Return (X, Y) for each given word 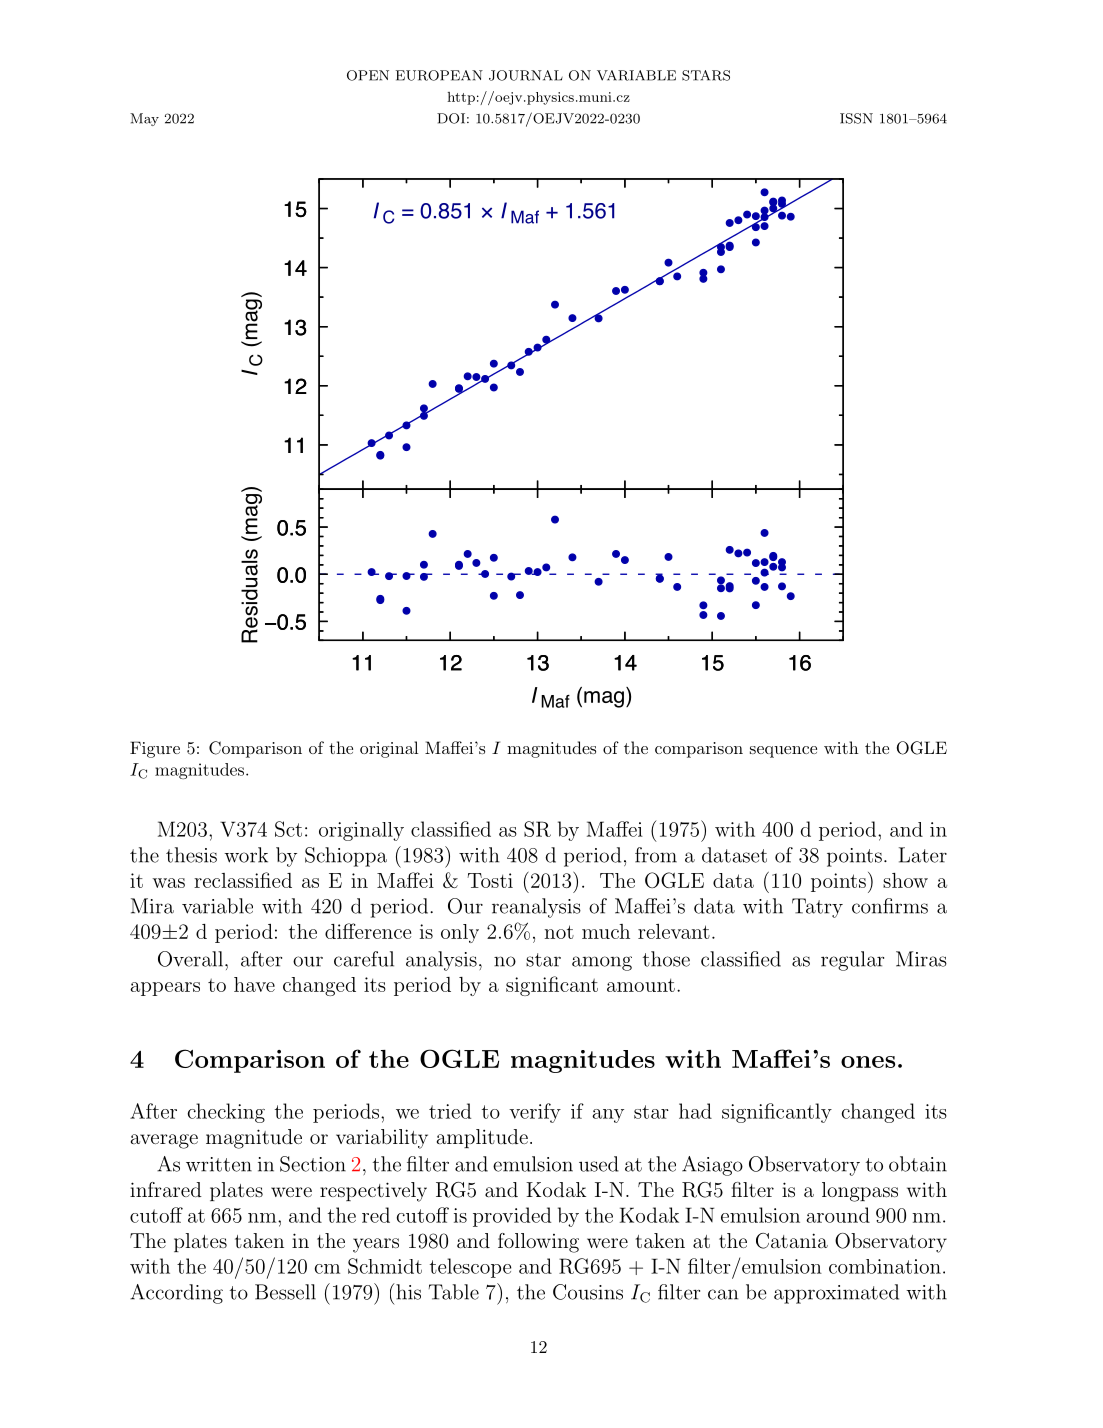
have (254, 984)
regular (852, 961)
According (176, 1294)
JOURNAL (526, 75)
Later (923, 855)
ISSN (856, 118)
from (656, 855)
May (144, 119)
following (538, 1243)
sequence (783, 752)
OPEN (368, 75)
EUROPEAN (439, 75)
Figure (155, 749)
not (559, 932)
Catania (792, 1241)
